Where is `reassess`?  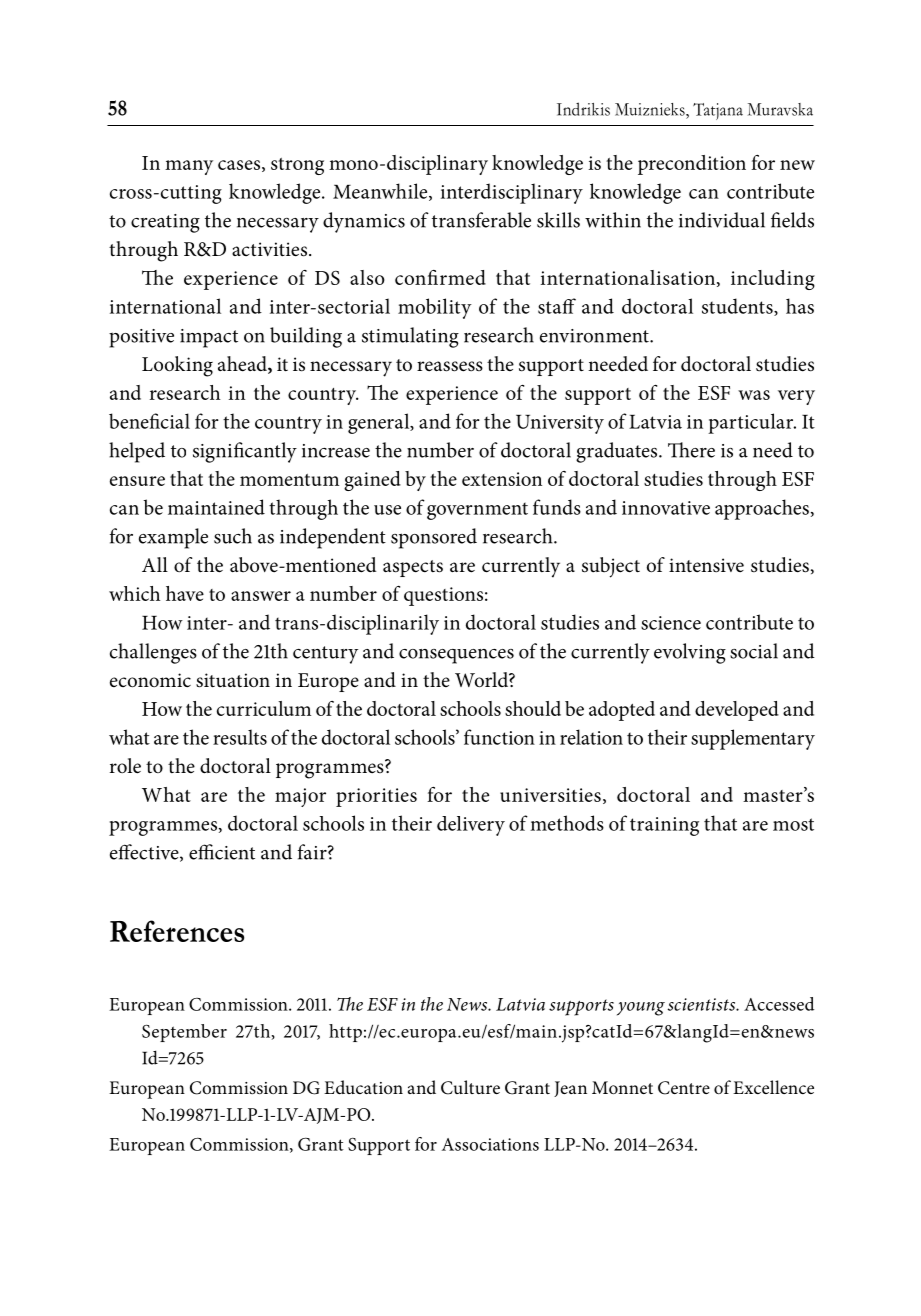
reassess is located at coordinates (450, 366).
